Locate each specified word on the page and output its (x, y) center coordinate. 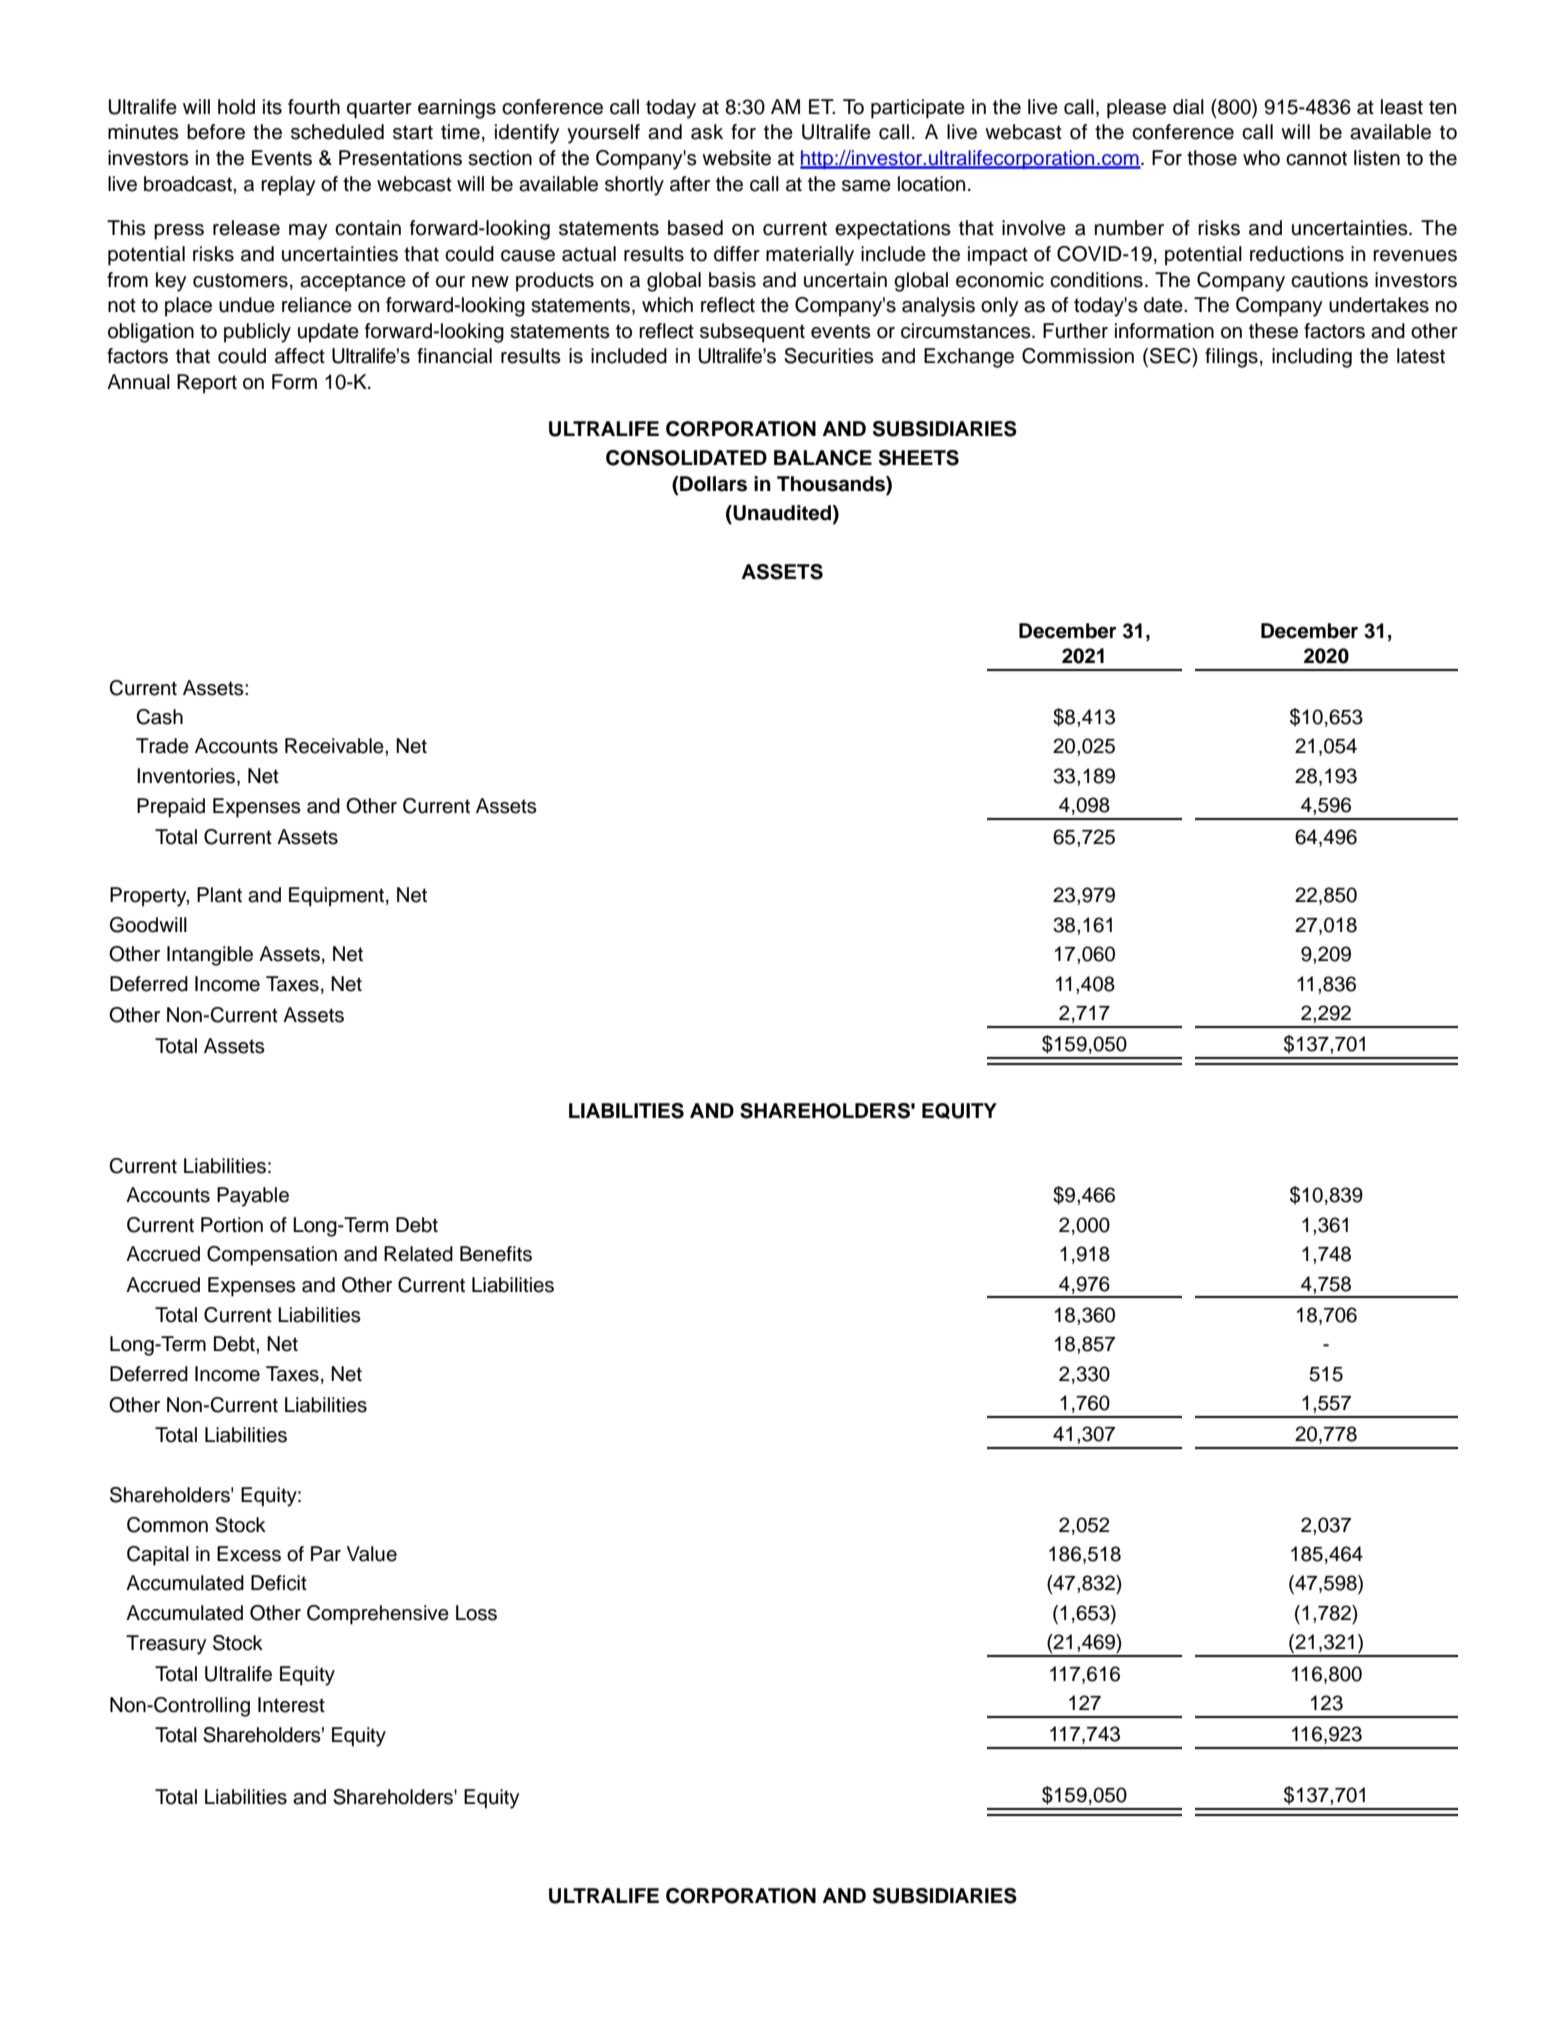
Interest (291, 1705)
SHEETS (919, 458)
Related (418, 1254)
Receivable (335, 746)
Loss (476, 1613)
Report (207, 384)
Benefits (496, 1254)
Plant (219, 895)
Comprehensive (378, 1615)
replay (288, 186)
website (736, 158)
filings (1231, 358)
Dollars (712, 484)
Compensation (272, 1256)
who (1261, 158)
